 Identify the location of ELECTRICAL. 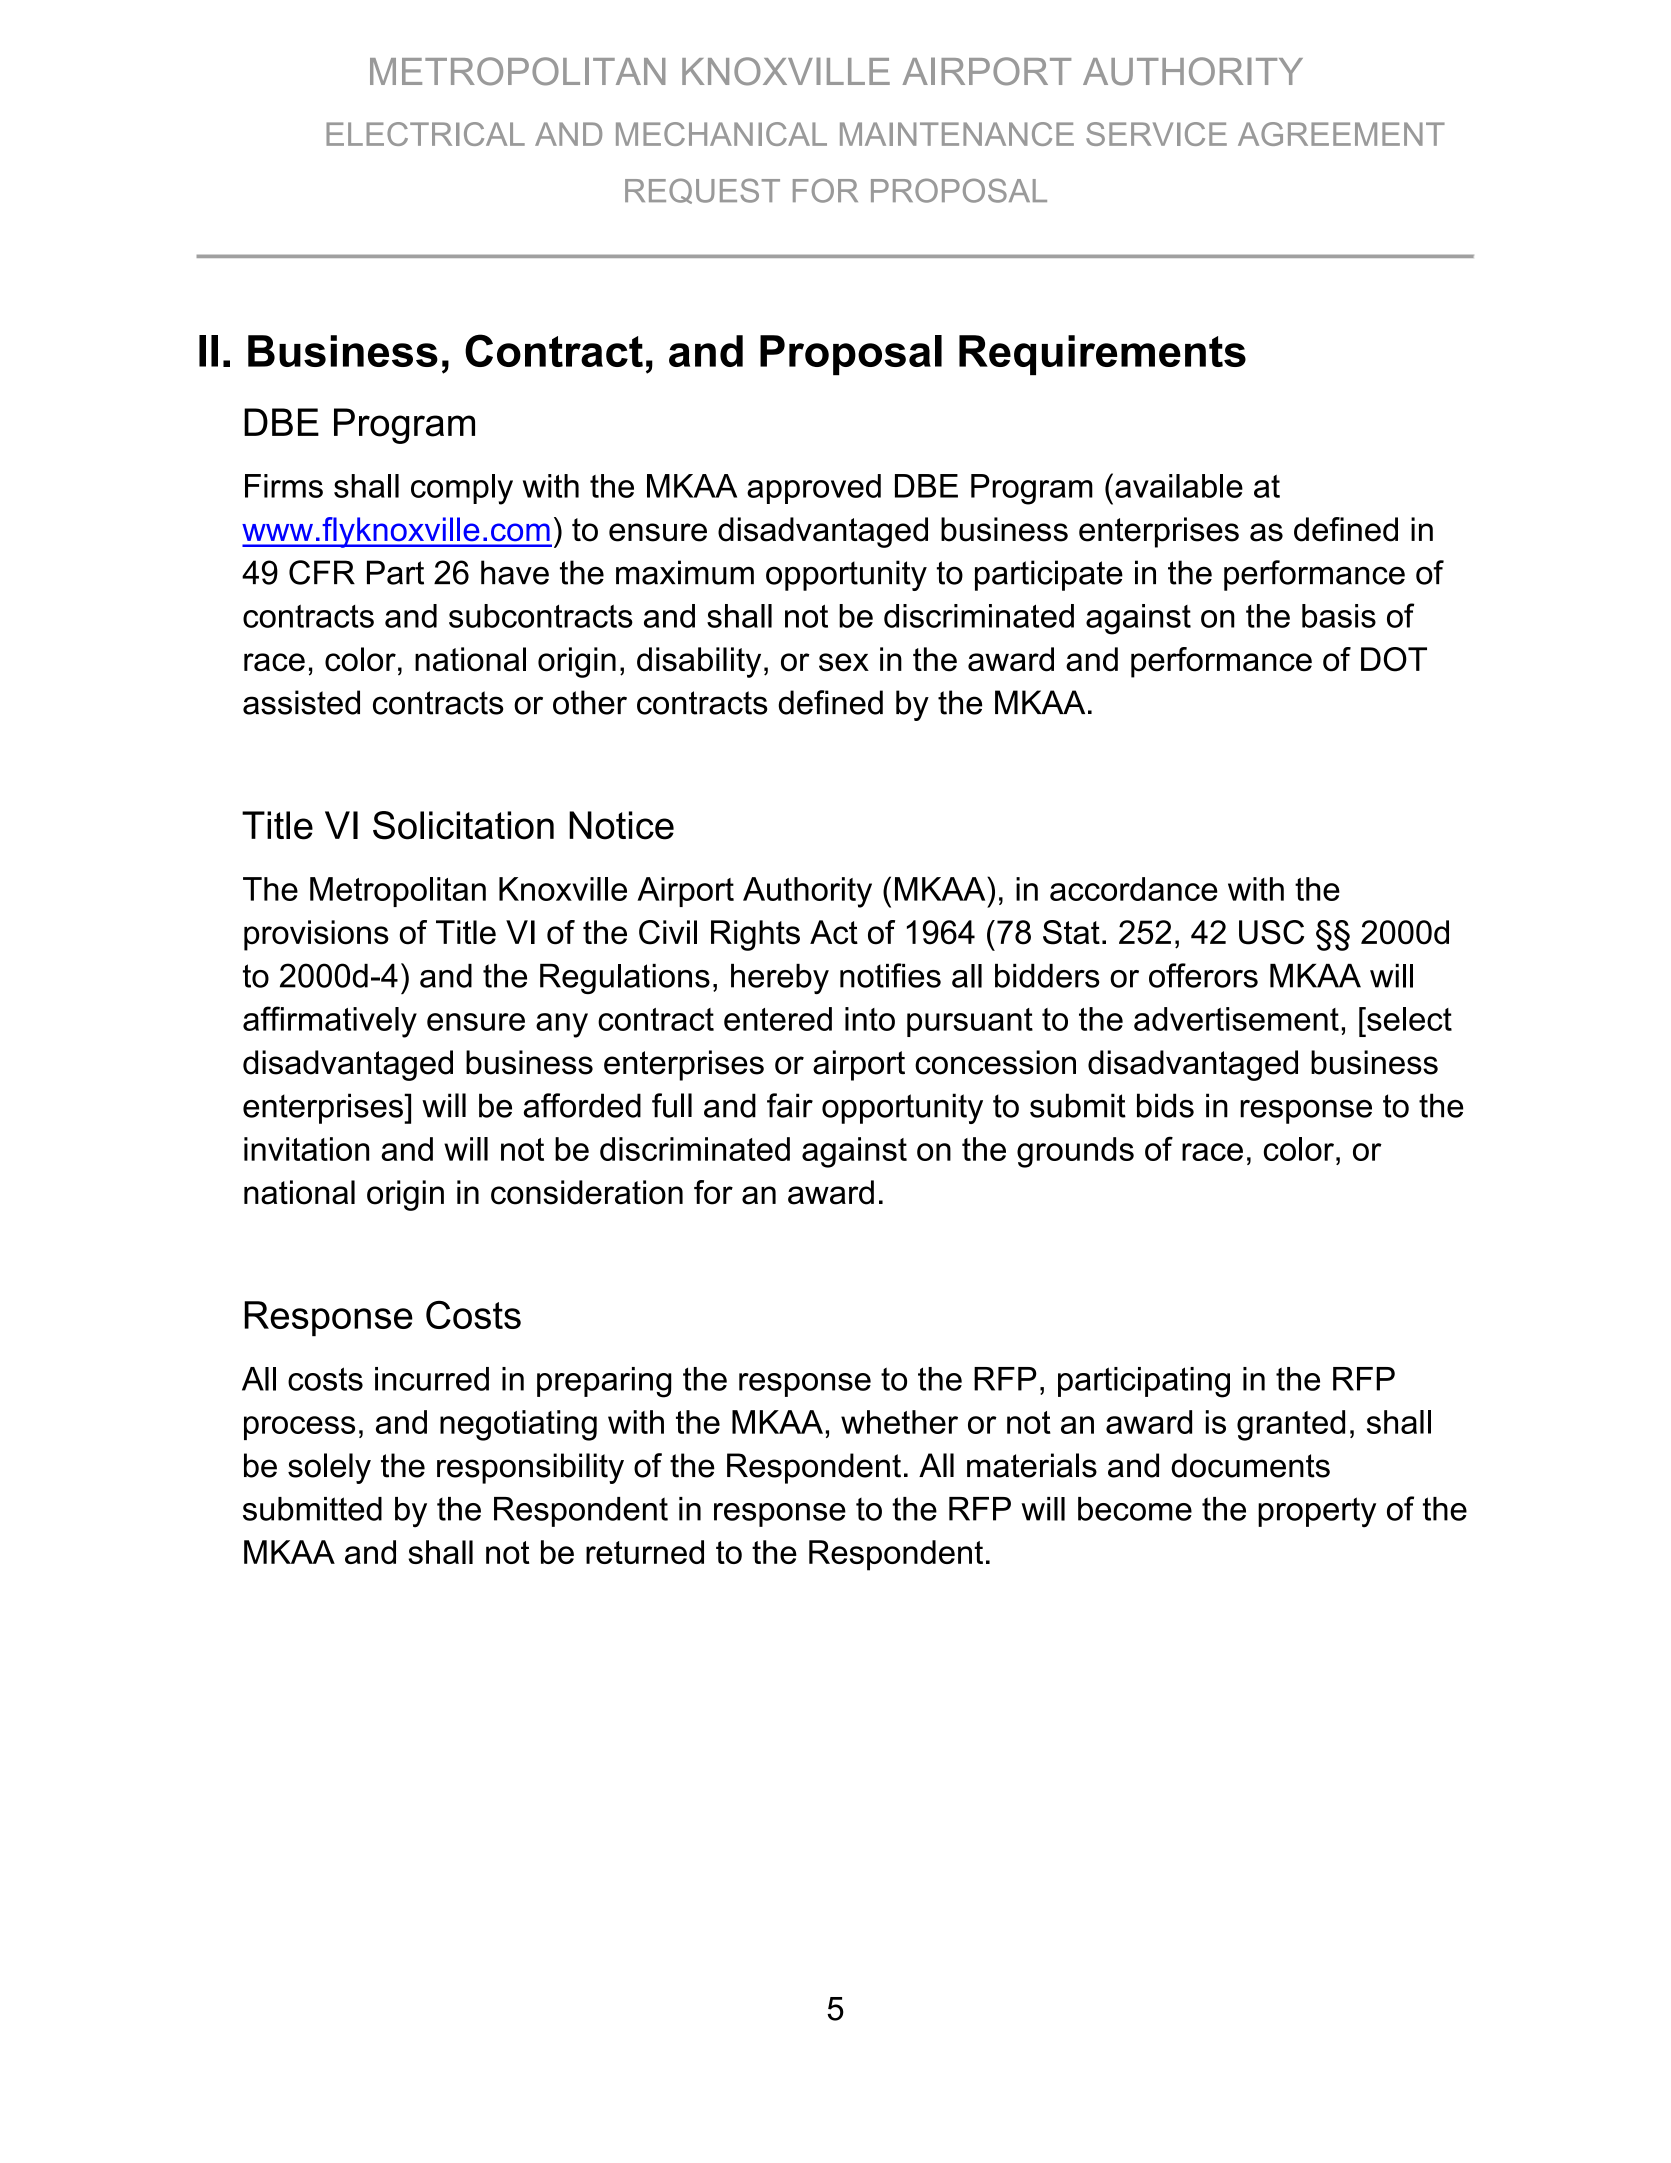
(425, 134).
